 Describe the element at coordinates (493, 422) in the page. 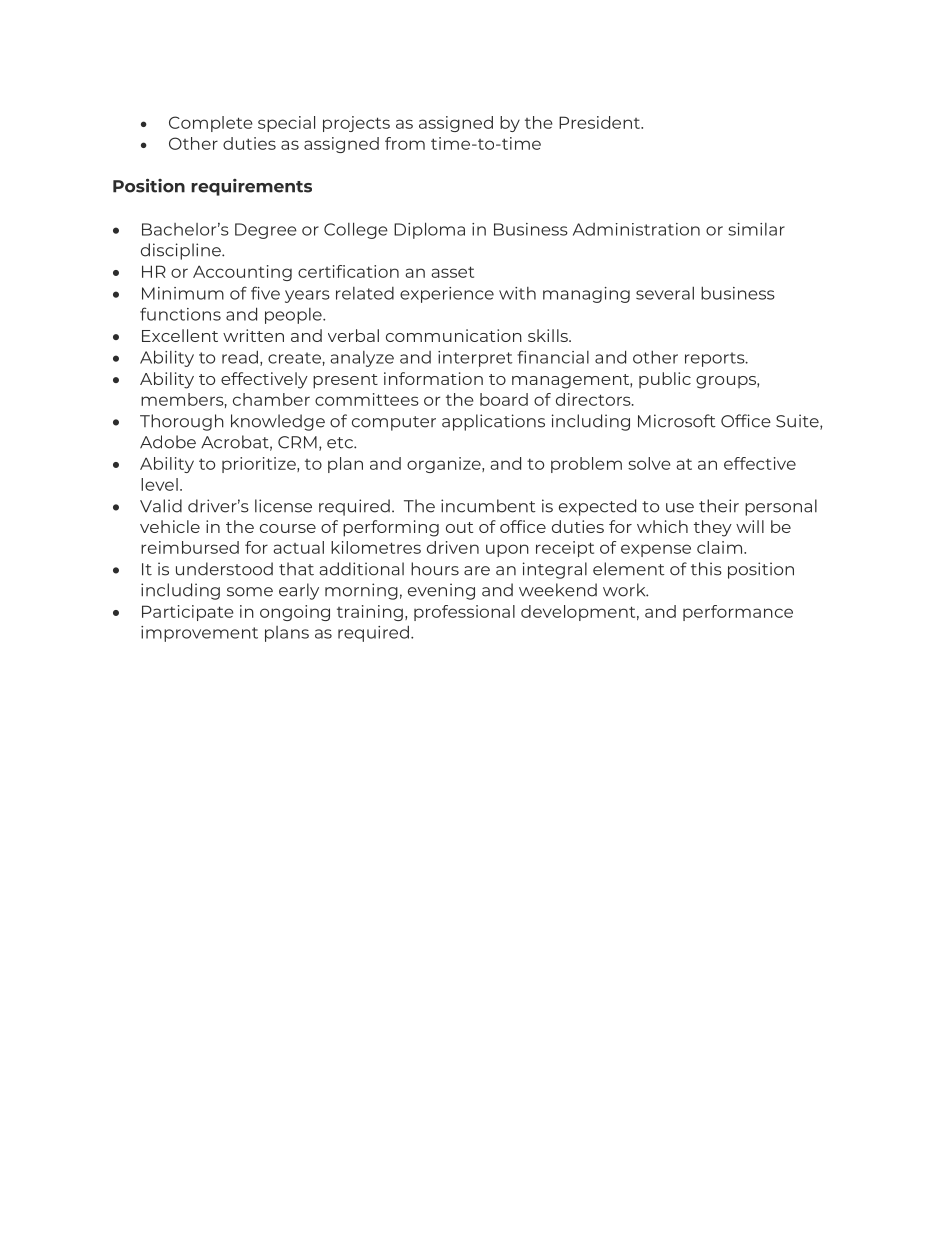

I see `applications` at that location.
